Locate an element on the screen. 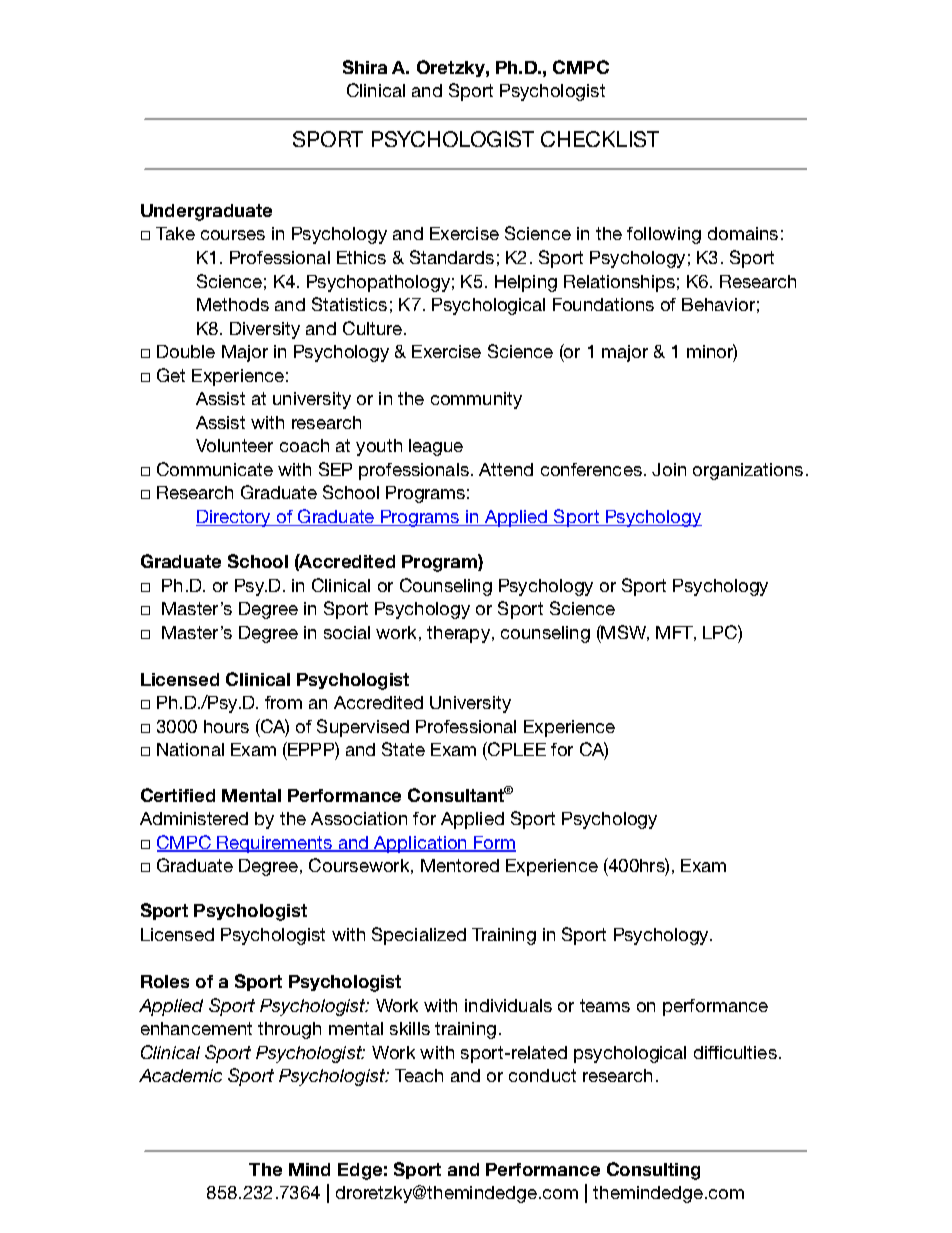 This screenshot has width=952, height=1233. Join is located at coordinates (669, 469).
